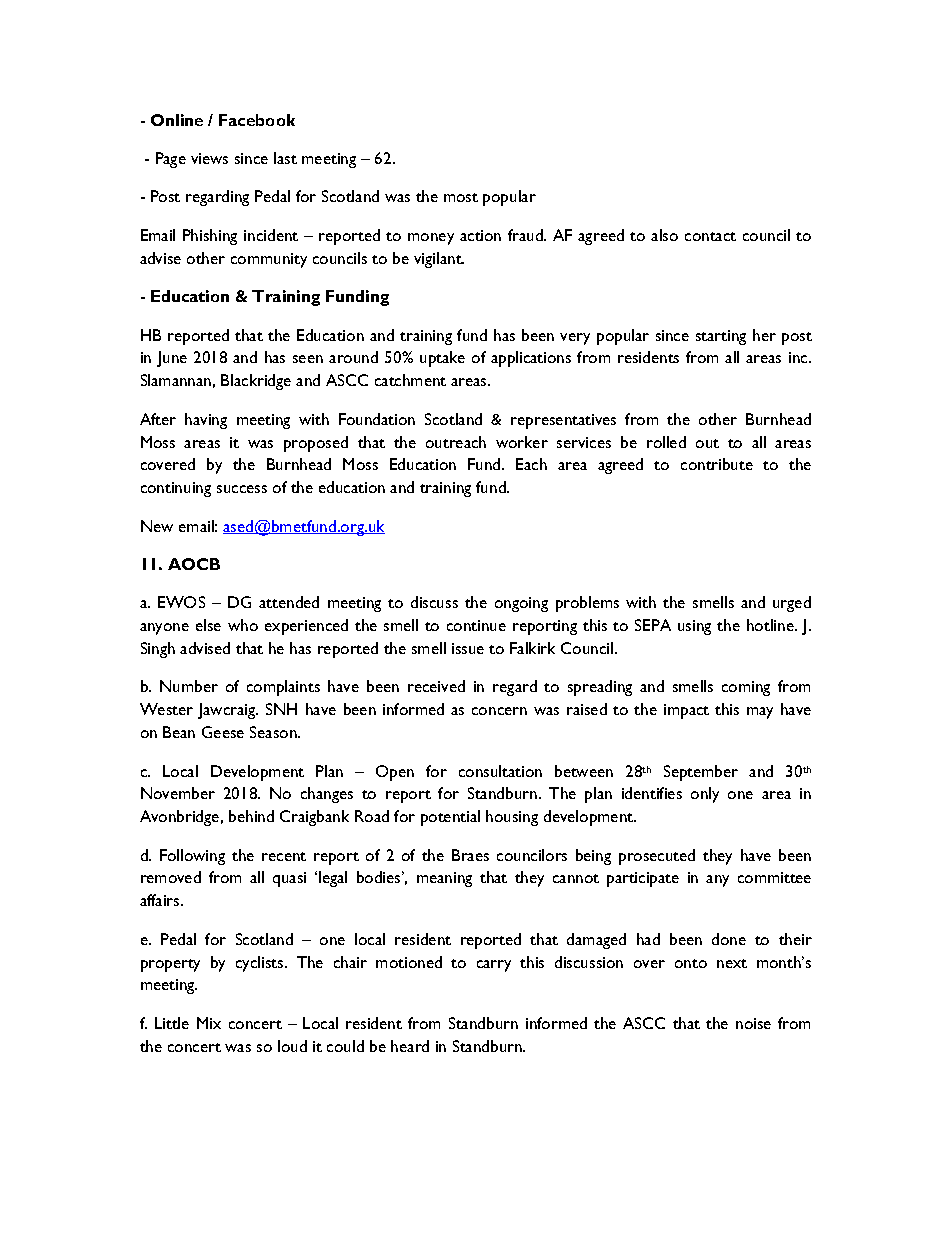  What do you see at coordinates (771, 625) in the screenshot?
I see `hotline` at bounding box center [771, 625].
